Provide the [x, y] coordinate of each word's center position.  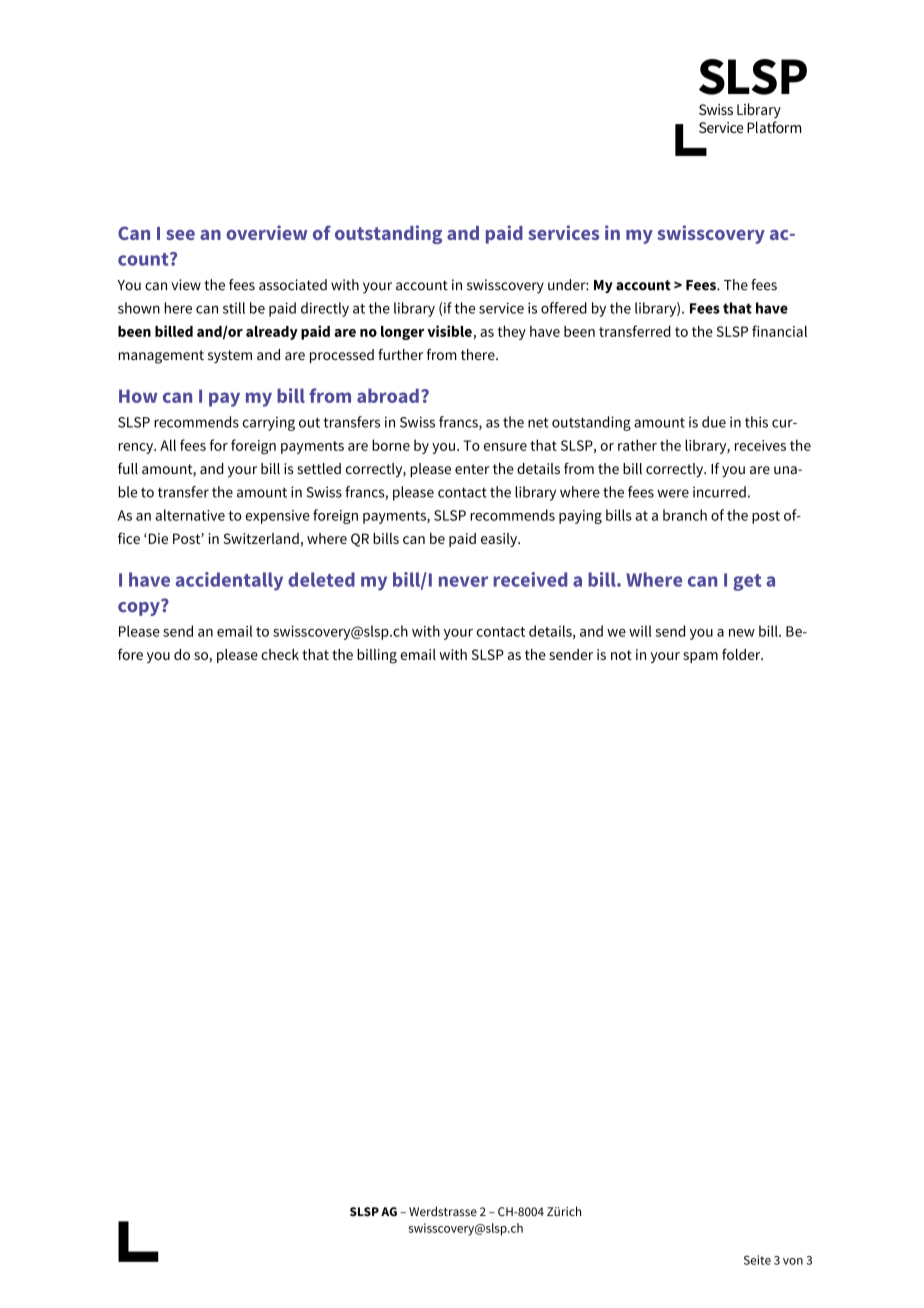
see [180, 235]
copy [140, 607]
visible [450, 332]
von [793, 1261]
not [621, 655]
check [280, 654]
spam [700, 657]
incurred [719, 492]
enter [472, 469]
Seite [757, 1260]
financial [779, 331]
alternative [190, 515]
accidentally [229, 581]
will [640, 631]
